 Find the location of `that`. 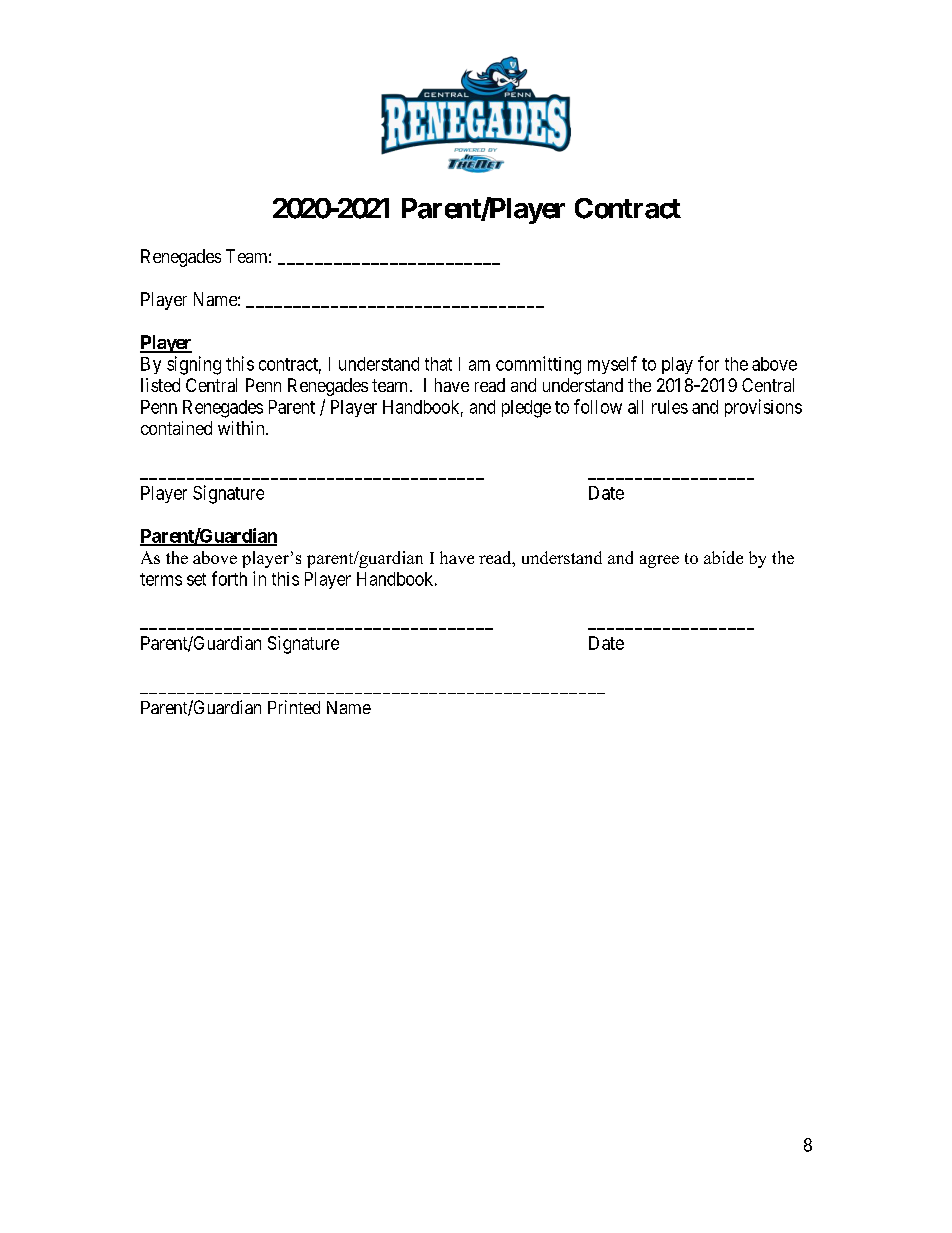

that is located at coordinates (438, 364).
